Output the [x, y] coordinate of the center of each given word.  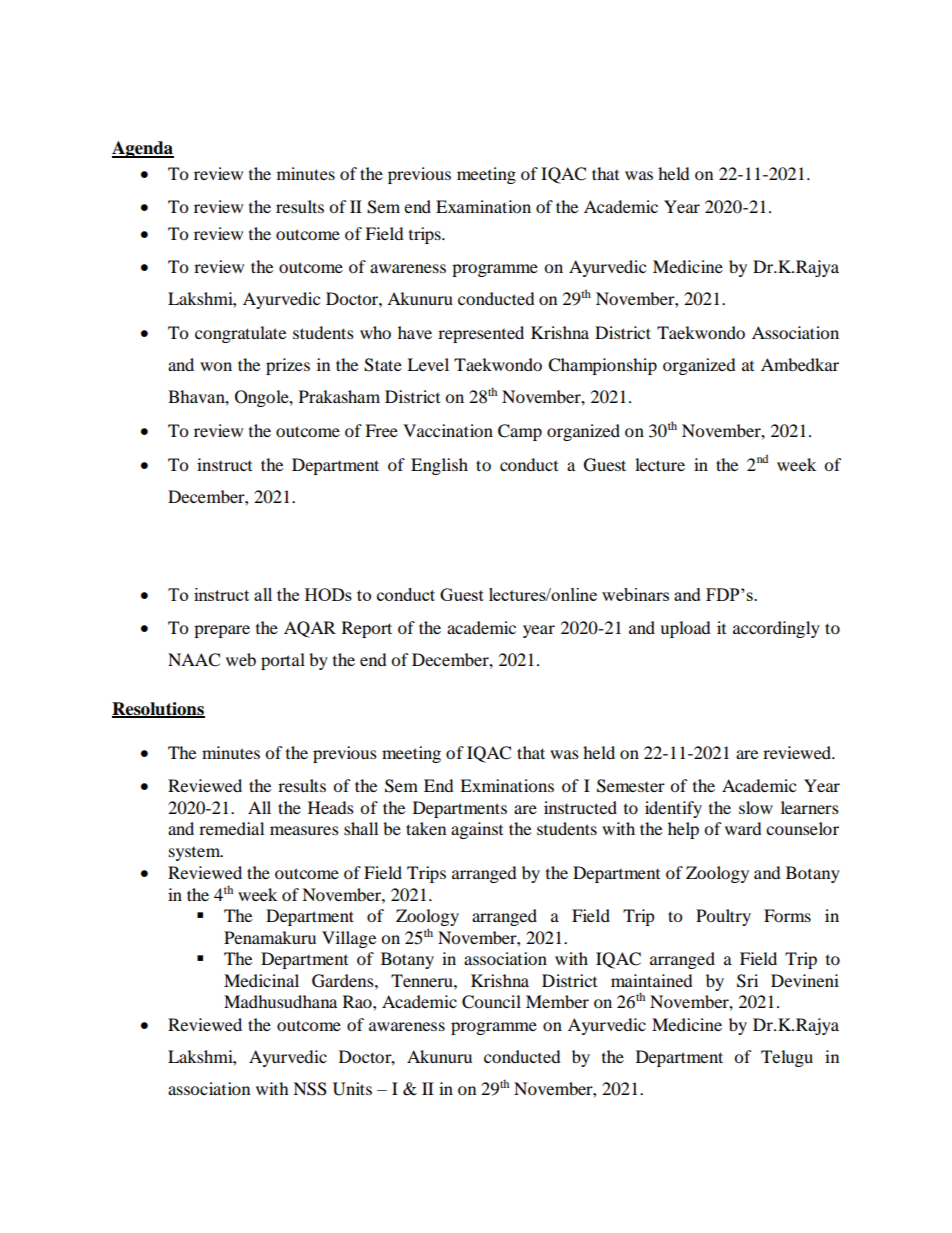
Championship [602, 366]
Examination [483, 206]
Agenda [143, 149]
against [477, 830]
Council [491, 1002]
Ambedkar [800, 364]
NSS [310, 1089]
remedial [231, 828]
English [439, 466]
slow [756, 807]
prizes [288, 366]
